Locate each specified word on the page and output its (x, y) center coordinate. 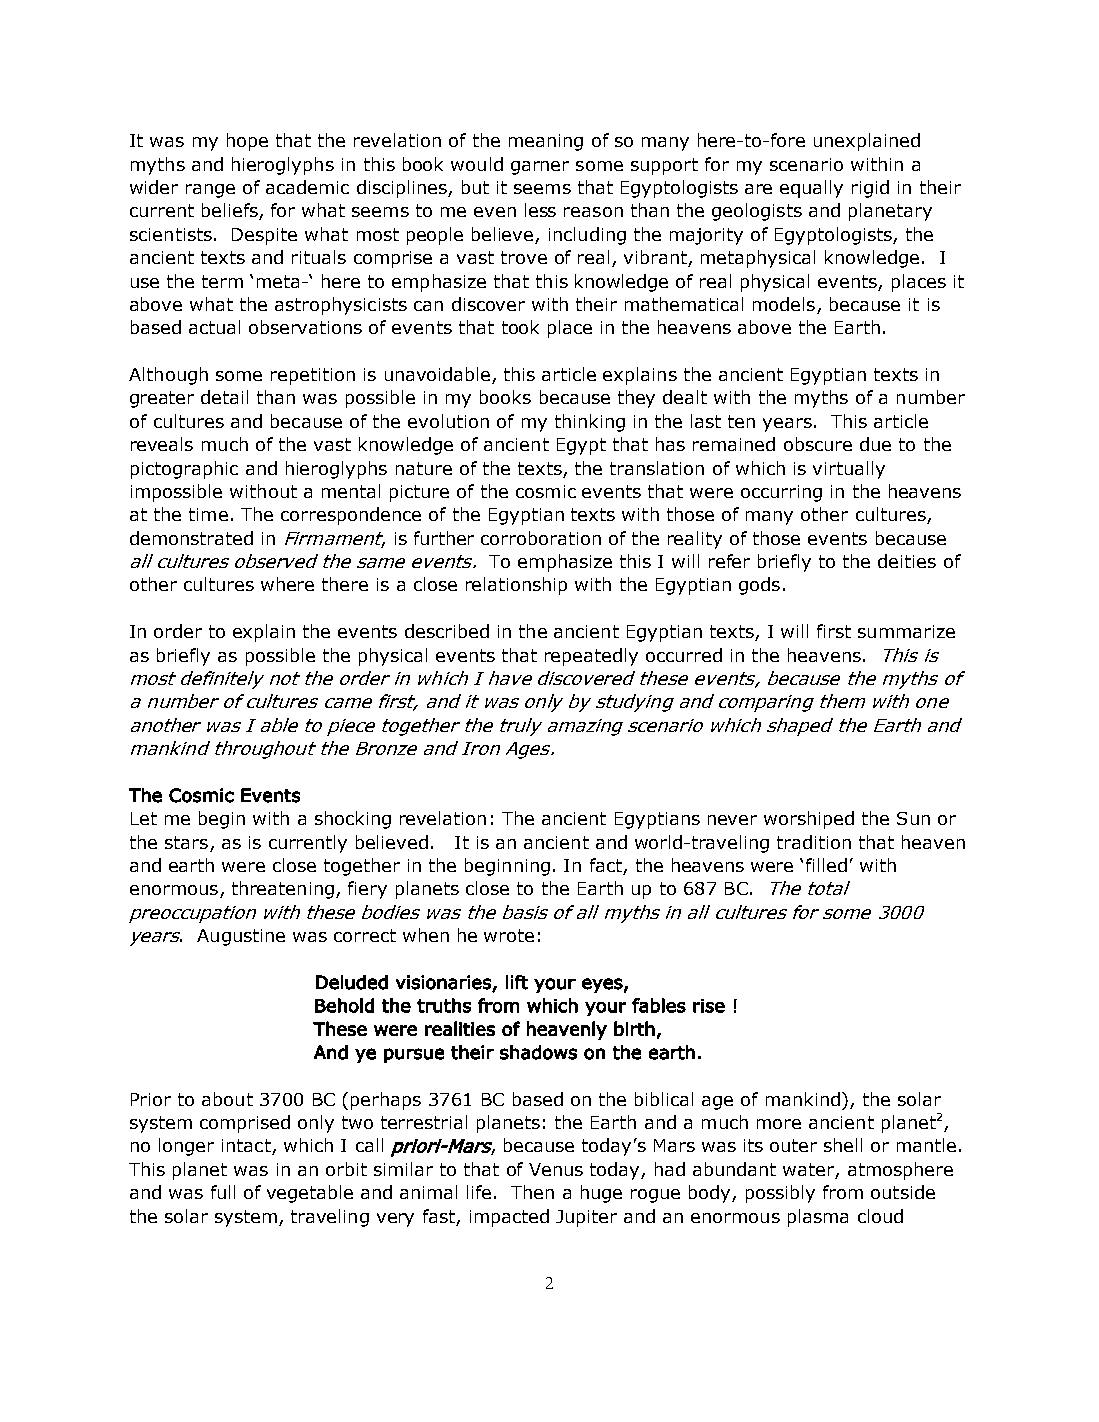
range (210, 191)
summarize (906, 631)
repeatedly (591, 657)
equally (811, 189)
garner (540, 168)
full (223, 1192)
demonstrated (191, 538)
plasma (818, 1218)
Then (532, 1192)
